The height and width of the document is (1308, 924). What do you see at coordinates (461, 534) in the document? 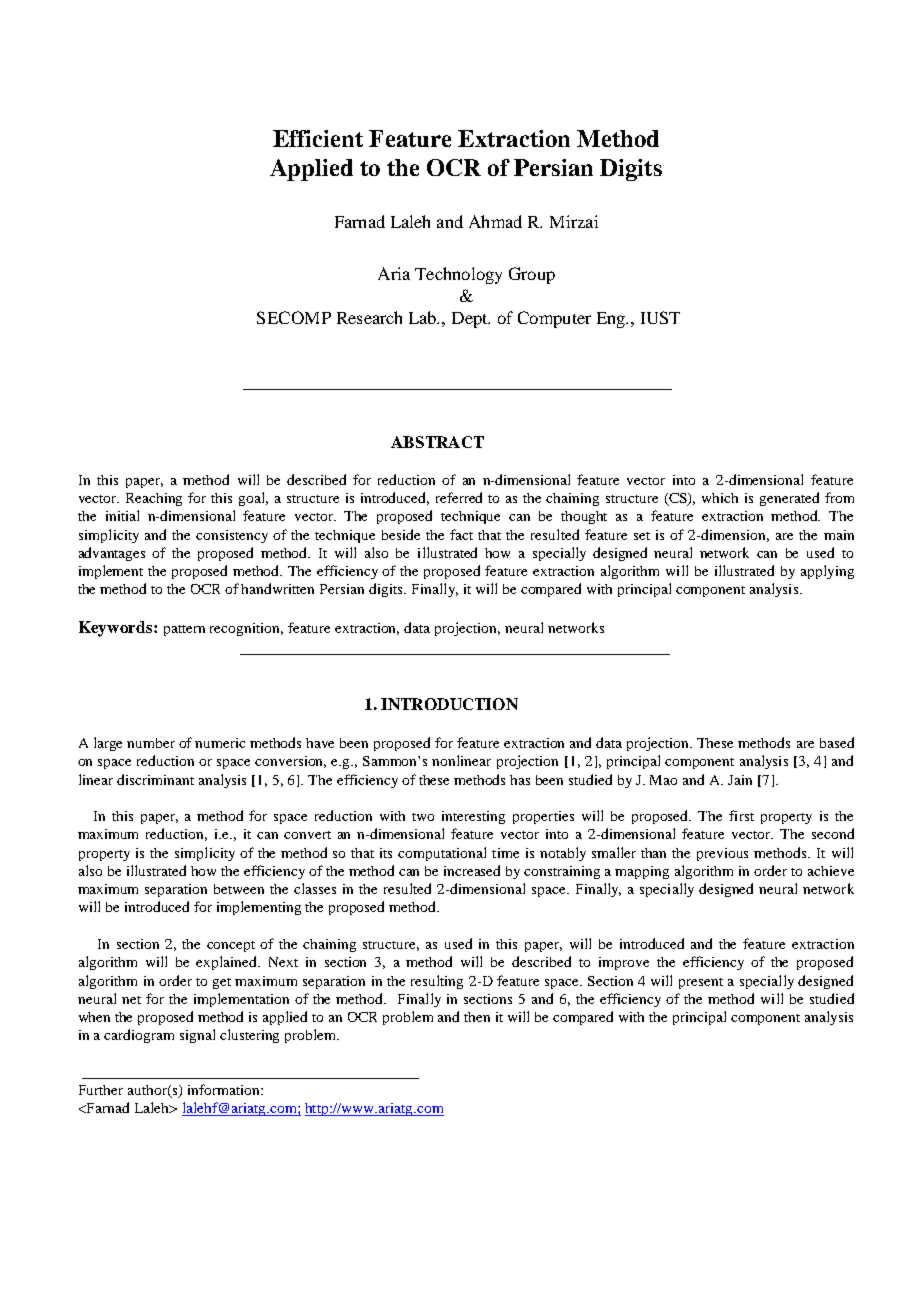
I see `fact` at bounding box center [461, 534].
